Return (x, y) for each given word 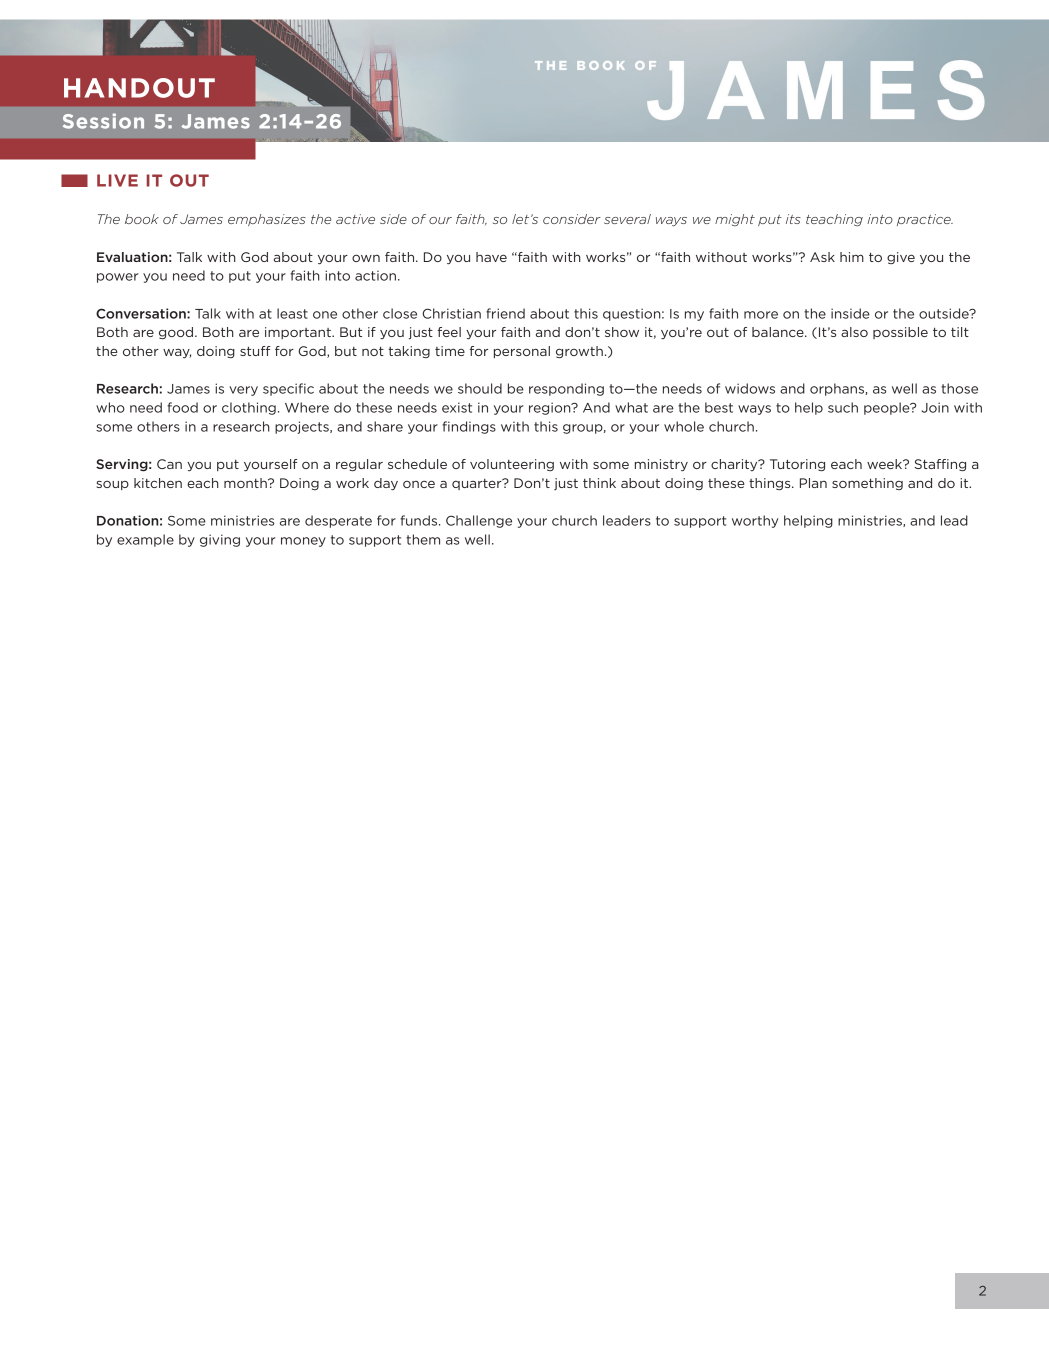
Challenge (479, 521)
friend (505, 313)
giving (220, 540)
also (854, 332)
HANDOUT (139, 88)
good (176, 333)
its (793, 219)
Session (103, 121)
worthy (755, 521)
